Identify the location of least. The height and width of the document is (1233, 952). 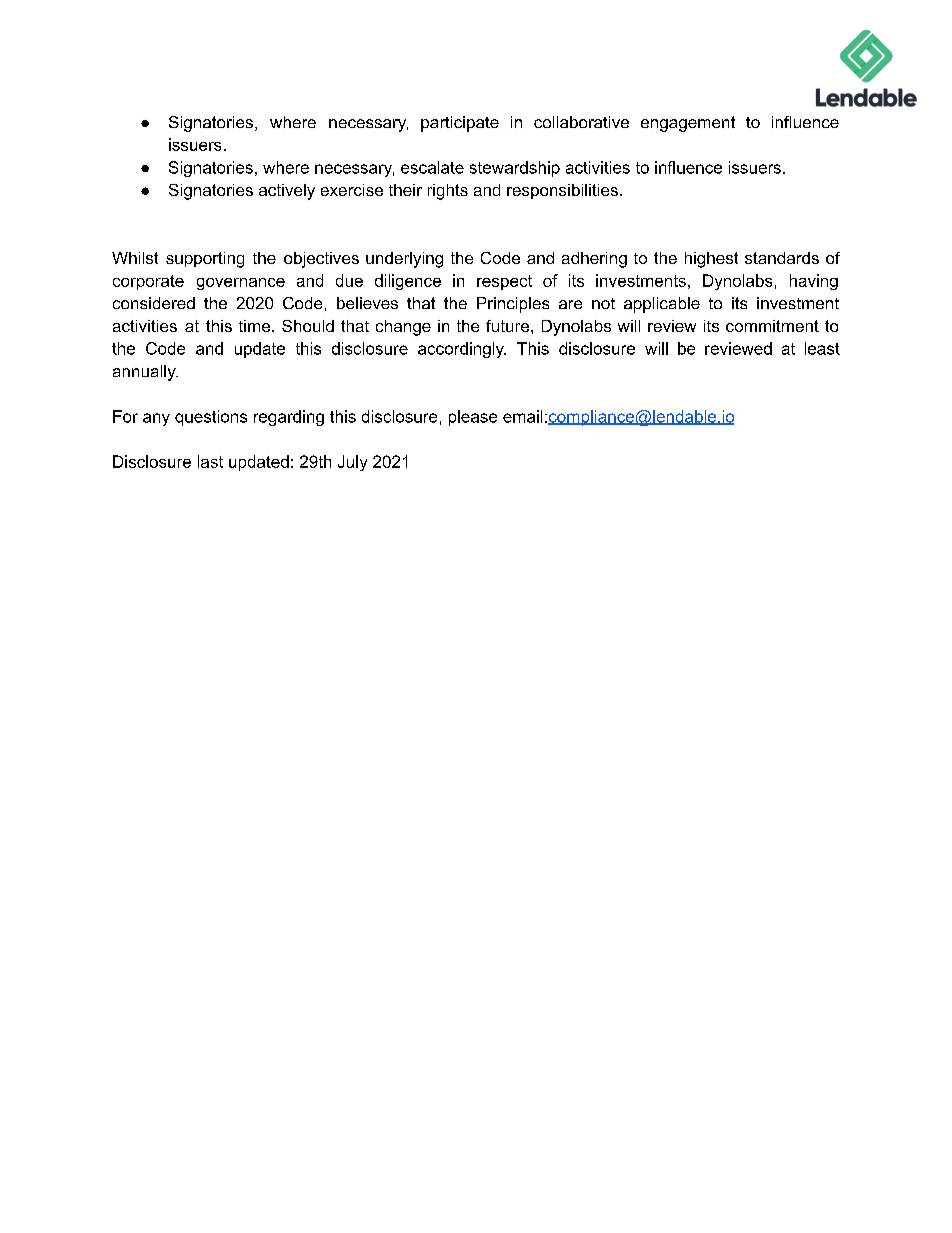
(822, 348).
